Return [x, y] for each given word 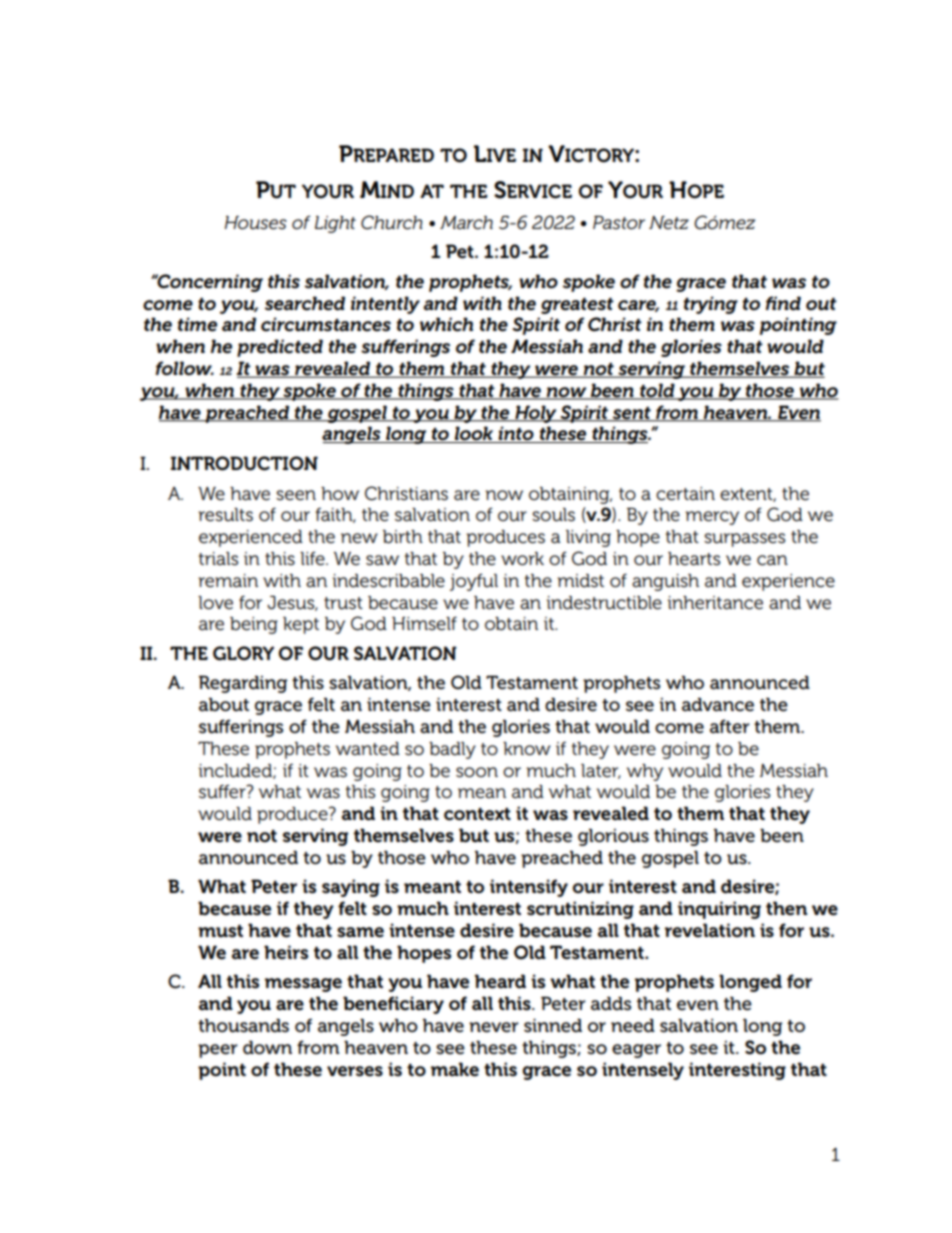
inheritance [715, 603]
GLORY [243, 653]
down [267, 1047]
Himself [424, 623]
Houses [256, 223]
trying [711, 305]
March [466, 223]
